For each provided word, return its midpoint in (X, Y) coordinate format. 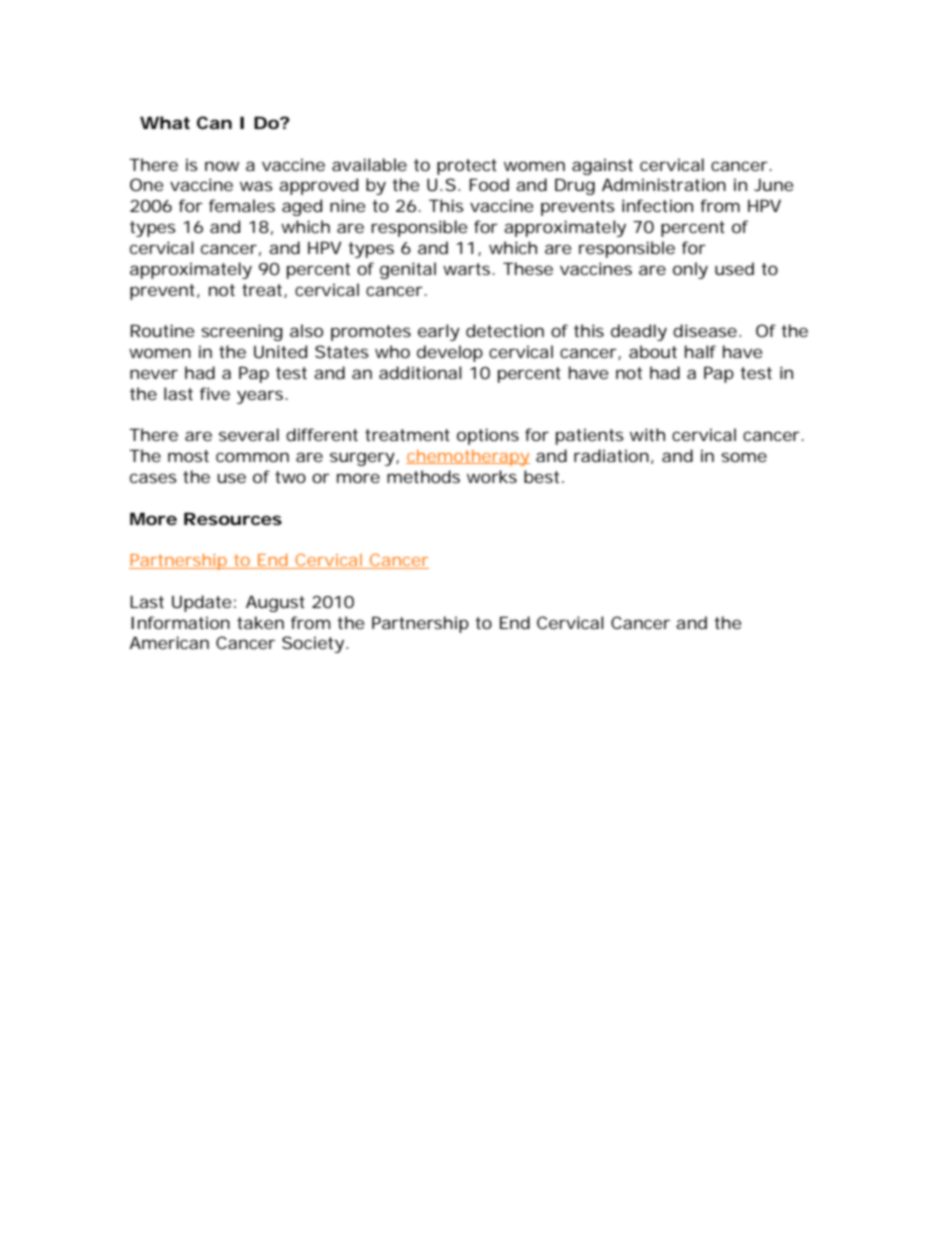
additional (420, 372)
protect (467, 167)
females (242, 205)
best (541, 476)
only (690, 270)
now (222, 166)
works (492, 476)
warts (466, 269)
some (744, 457)
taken (260, 622)
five (215, 393)
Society (313, 644)
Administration (664, 184)
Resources (233, 518)
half (700, 351)
